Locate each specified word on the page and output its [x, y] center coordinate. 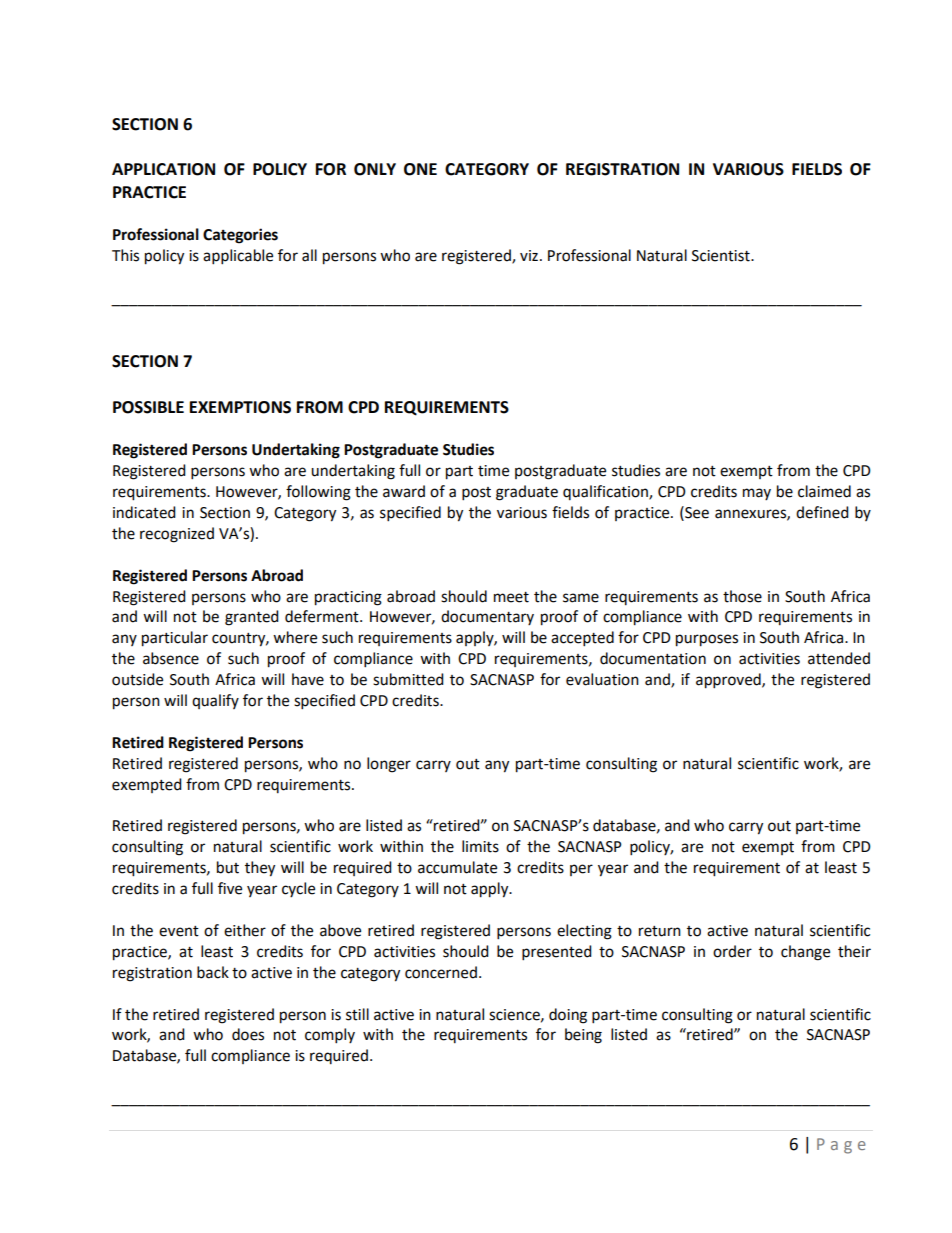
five [230, 888]
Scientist [722, 256]
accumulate [457, 867]
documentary [487, 617]
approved [729, 681]
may [757, 494]
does [248, 1034]
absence [171, 658]
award [404, 491]
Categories [240, 236]
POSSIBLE [148, 407]
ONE [420, 169]
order [732, 951]
